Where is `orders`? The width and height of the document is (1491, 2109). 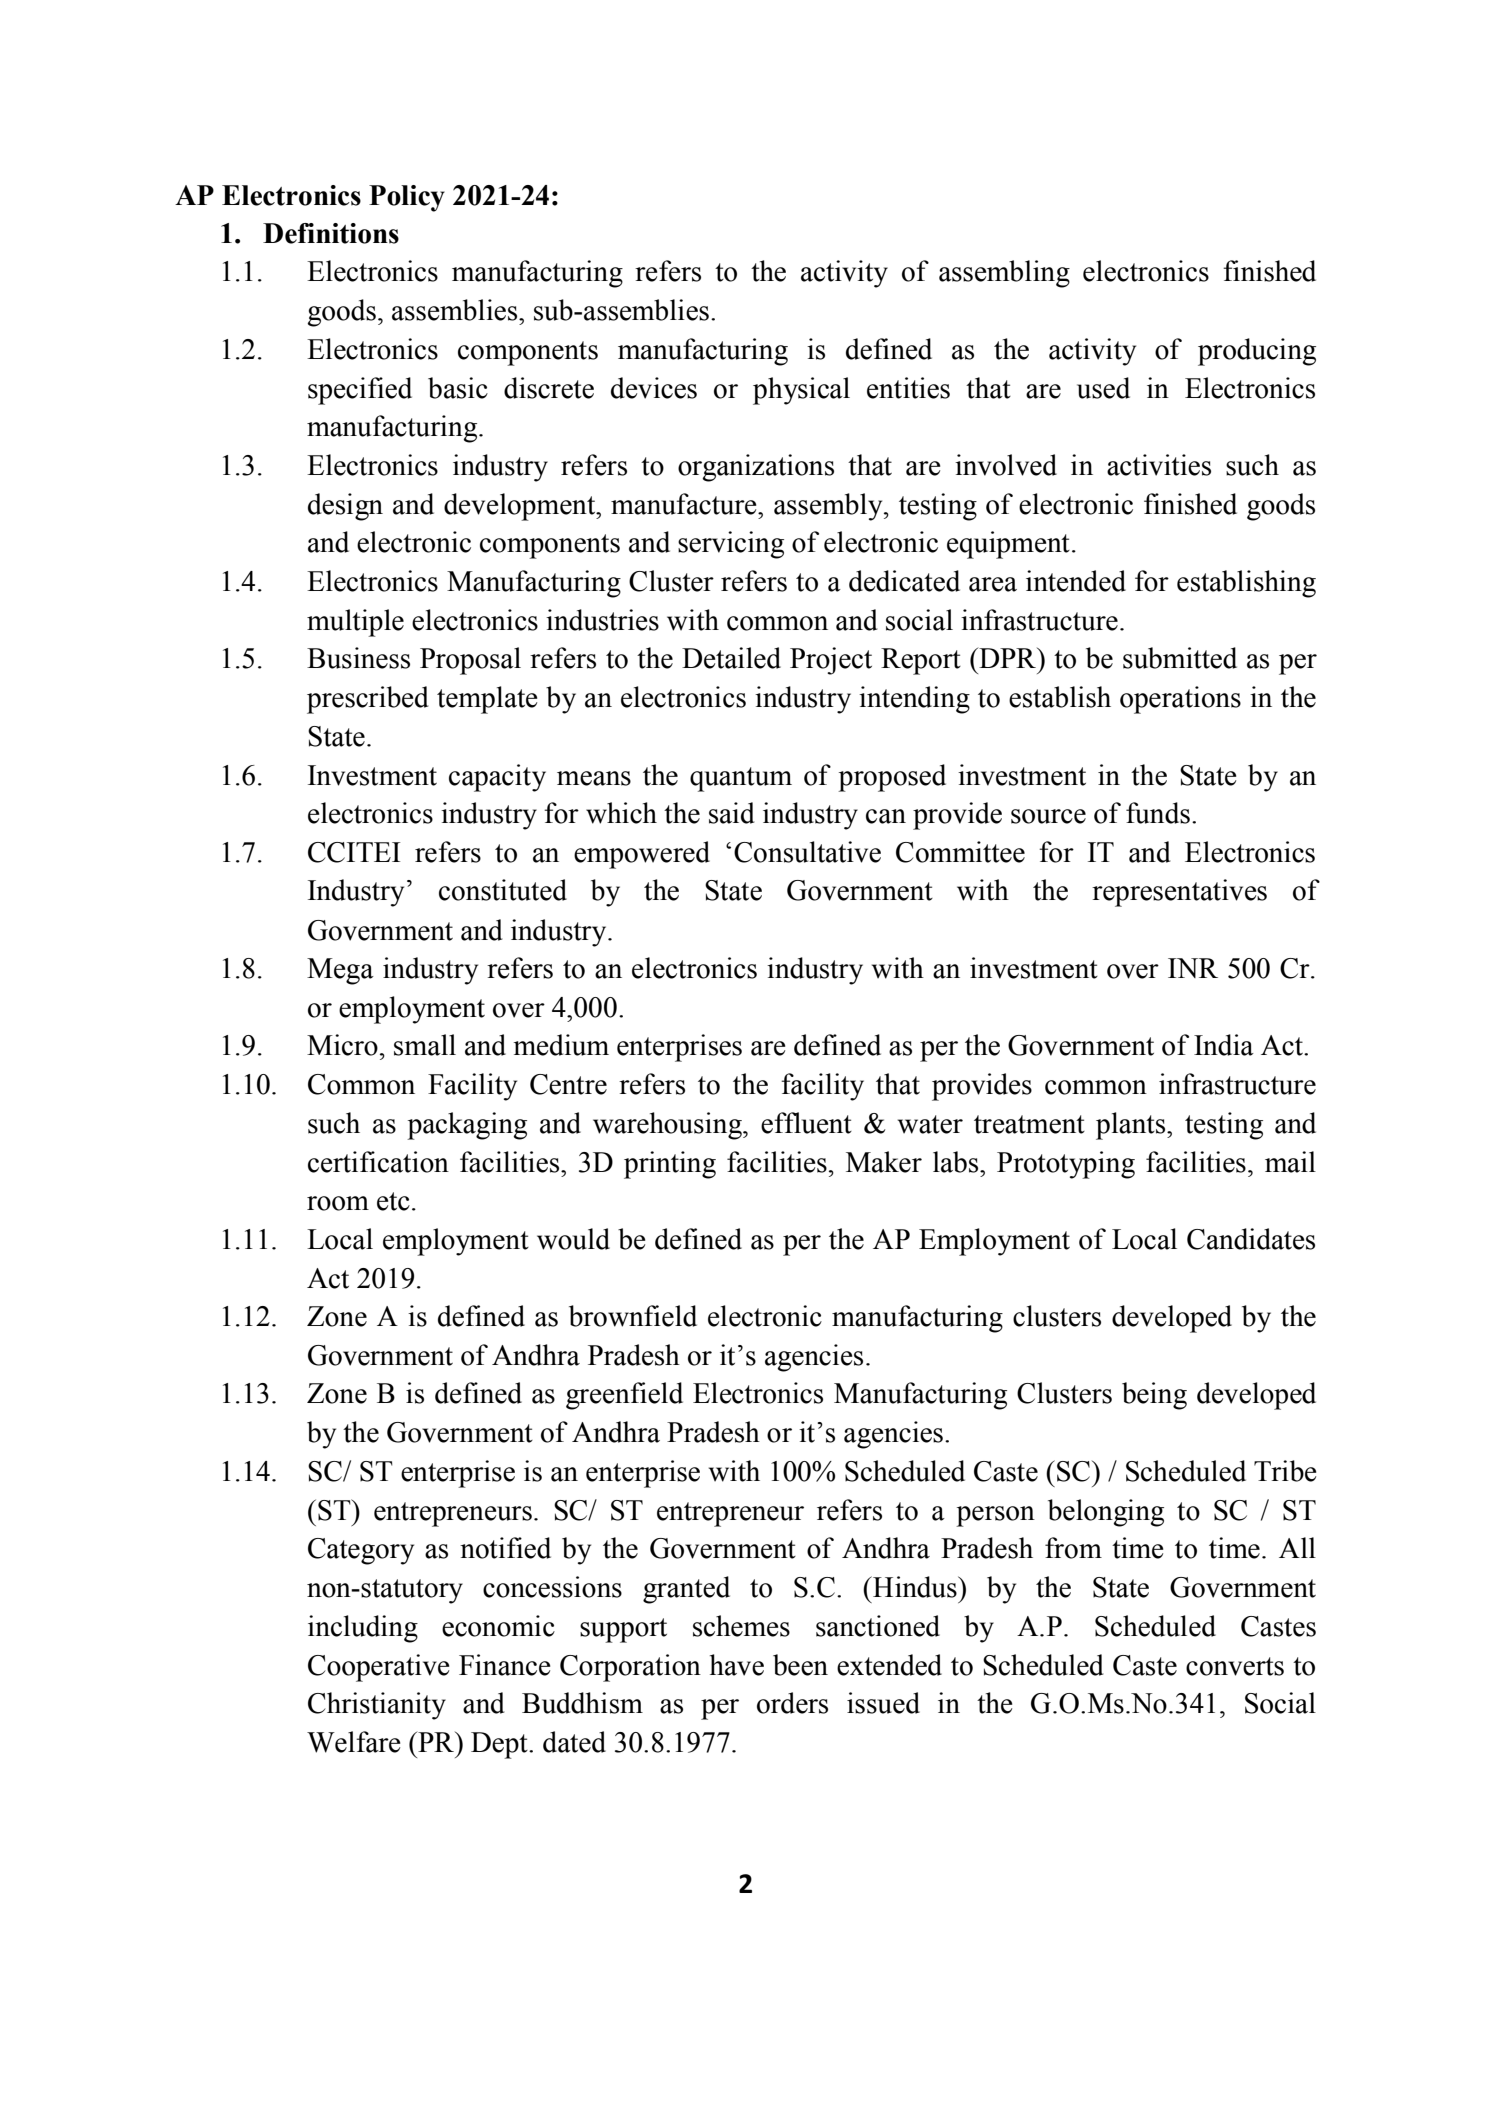 orders is located at coordinates (792, 1703).
